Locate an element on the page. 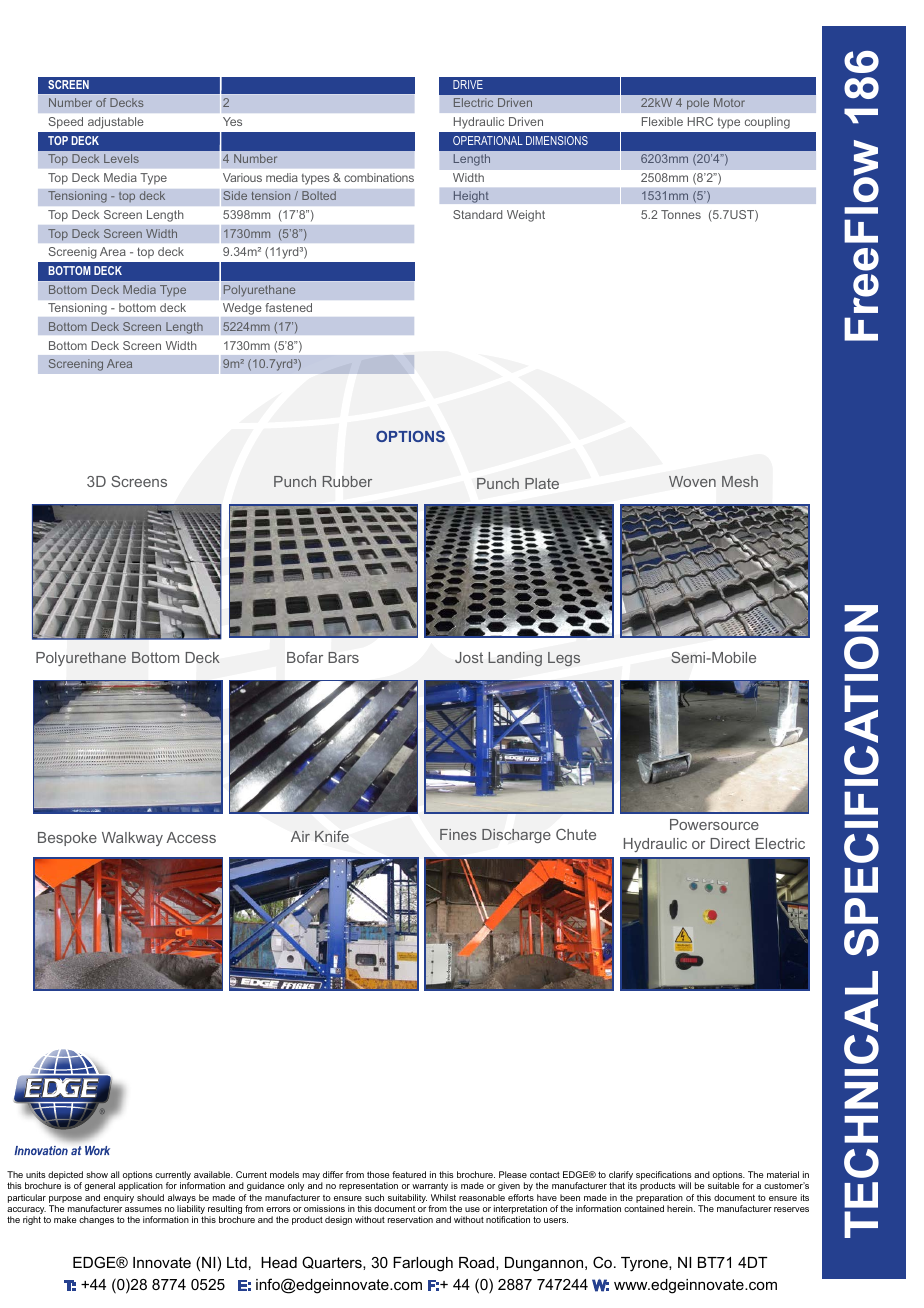  Legs is located at coordinates (564, 659).
